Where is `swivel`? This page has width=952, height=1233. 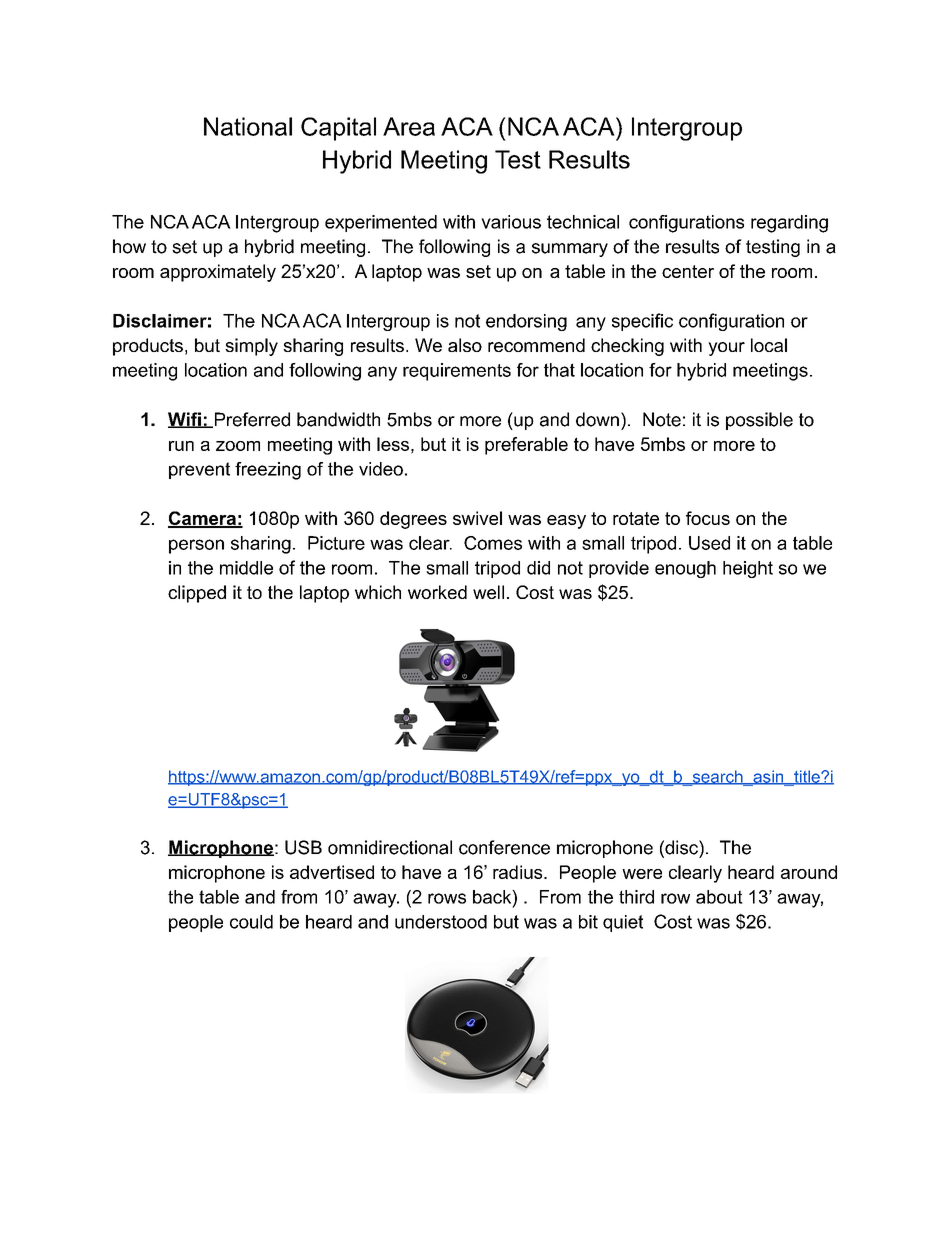
swivel is located at coordinates (477, 518).
